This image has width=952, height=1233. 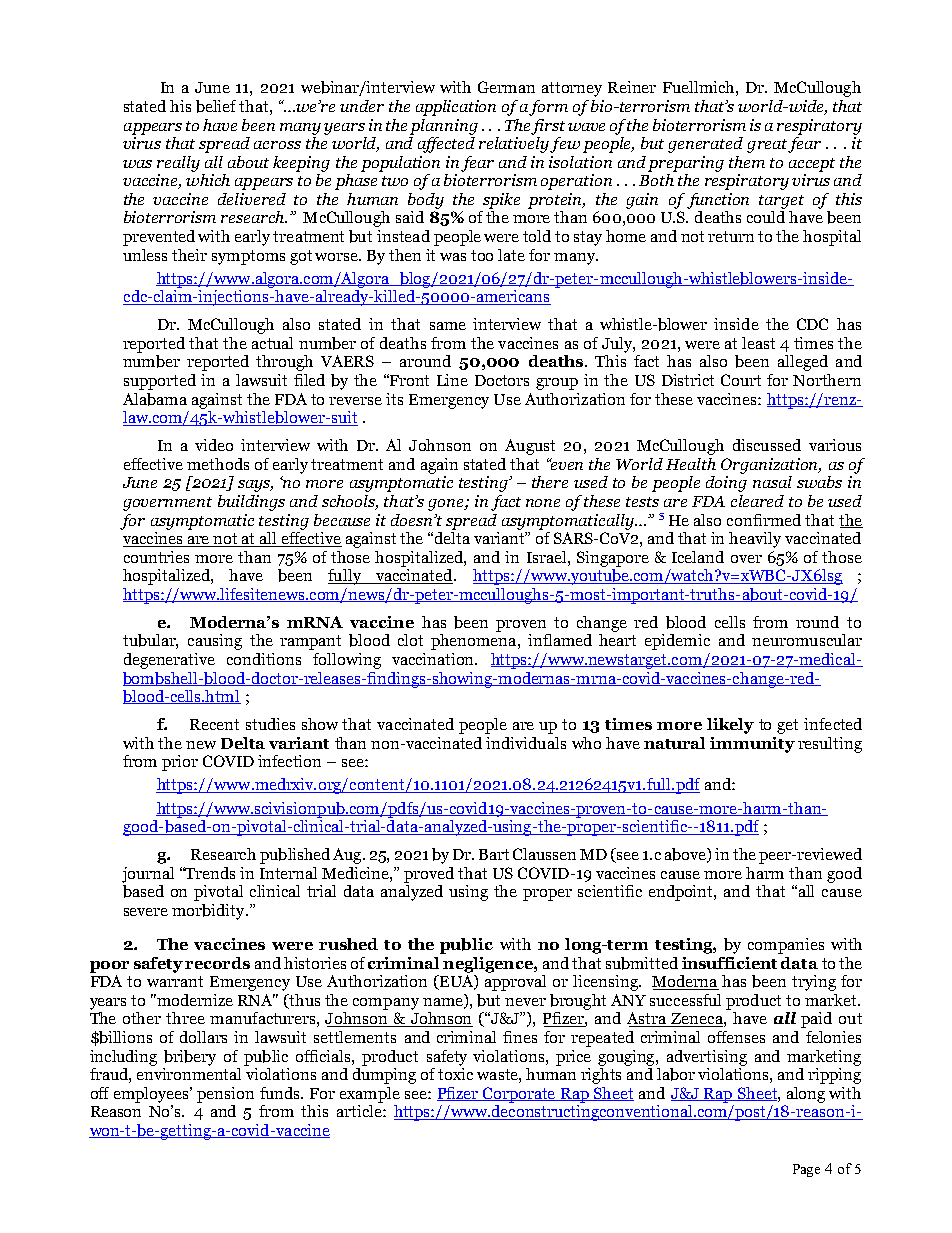 I want to click on Line, so click(x=452, y=380).
